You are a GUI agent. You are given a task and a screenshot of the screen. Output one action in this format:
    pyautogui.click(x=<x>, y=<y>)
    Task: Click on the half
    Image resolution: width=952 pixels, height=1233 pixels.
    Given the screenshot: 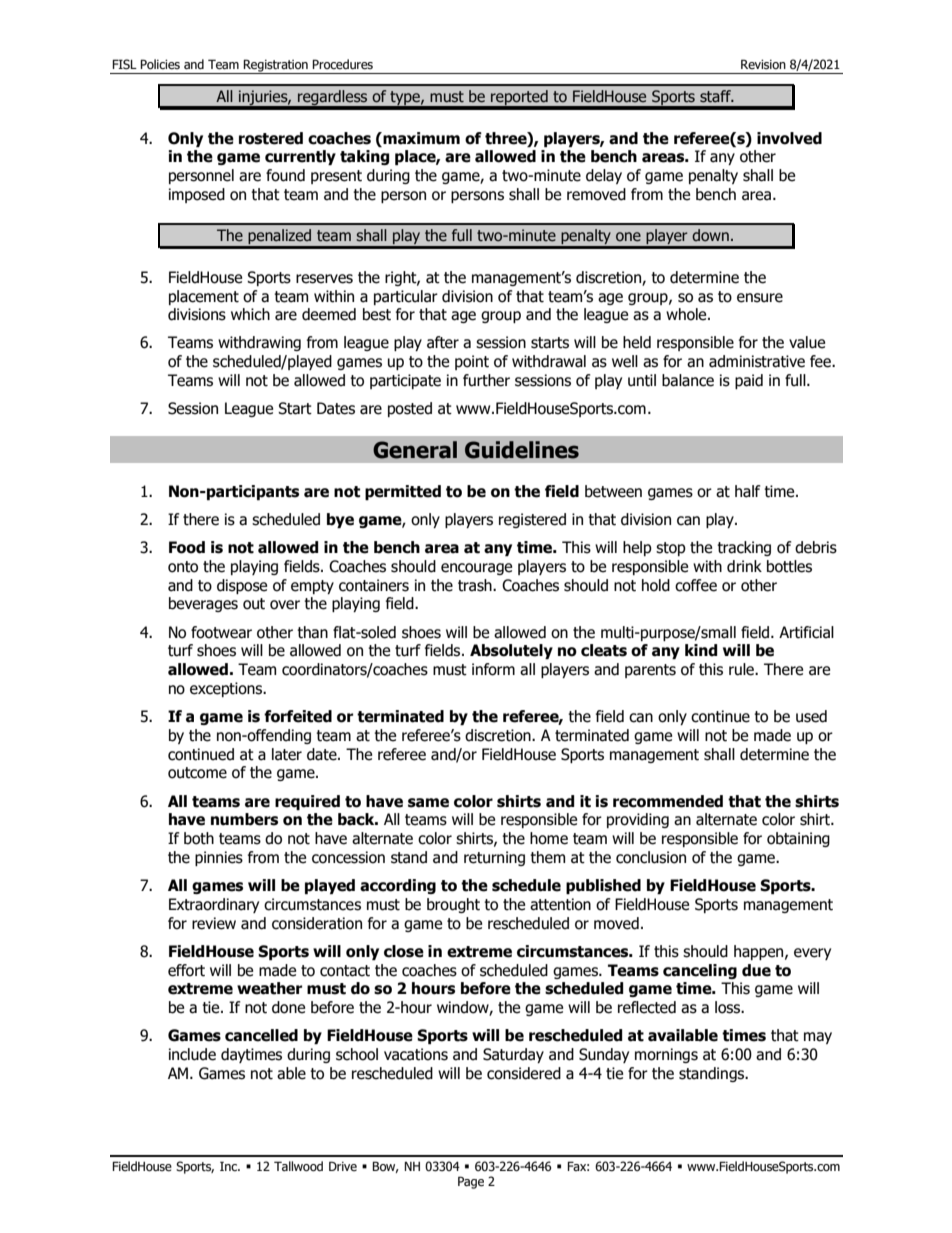 What is the action you would take?
    pyautogui.click(x=748, y=491)
